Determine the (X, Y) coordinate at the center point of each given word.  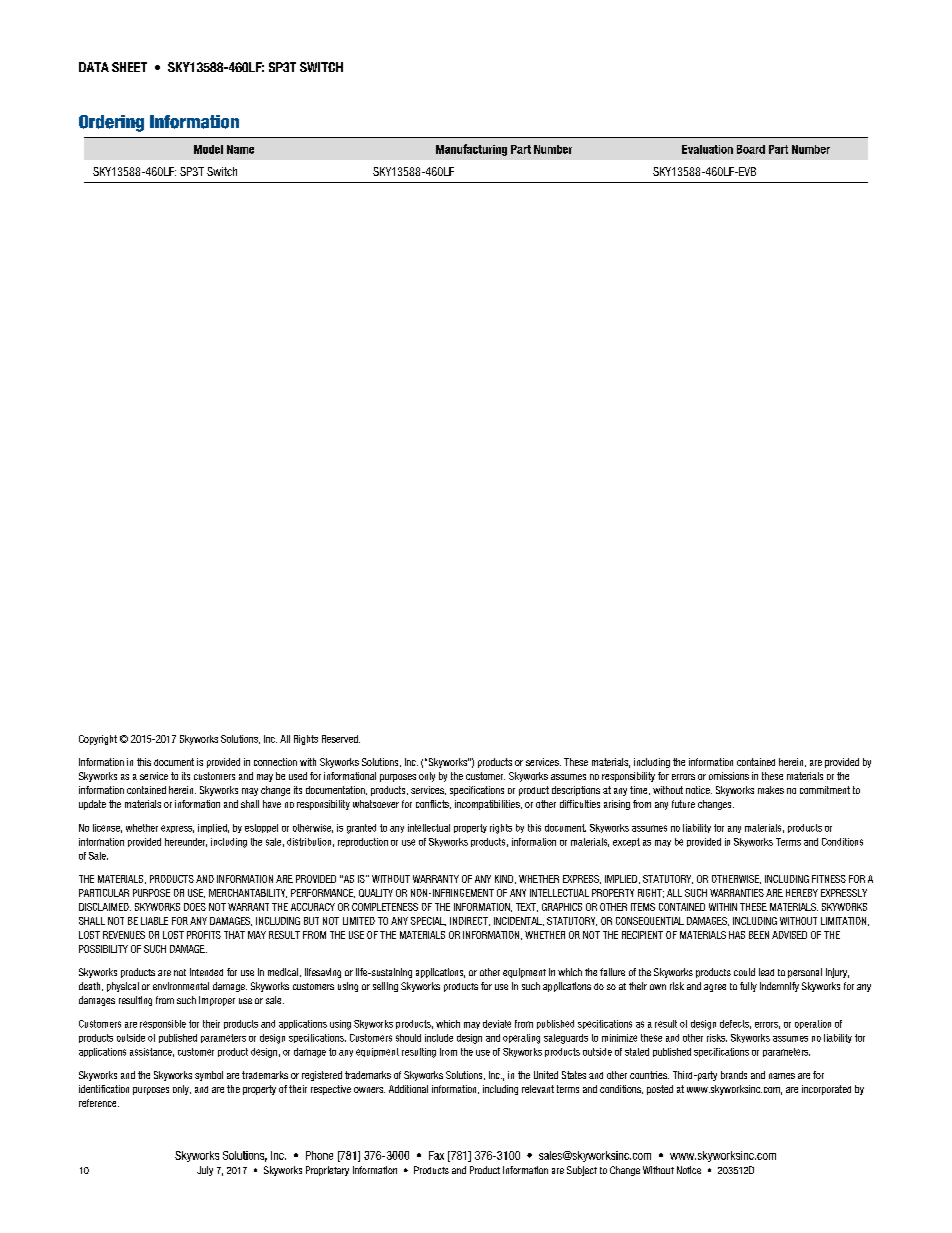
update (92, 805)
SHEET (129, 67)
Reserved (341, 739)
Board (751, 149)
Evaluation (707, 149)
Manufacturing (471, 150)
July (205, 1171)
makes (771, 790)
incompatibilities (488, 805)
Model (208, 149)
